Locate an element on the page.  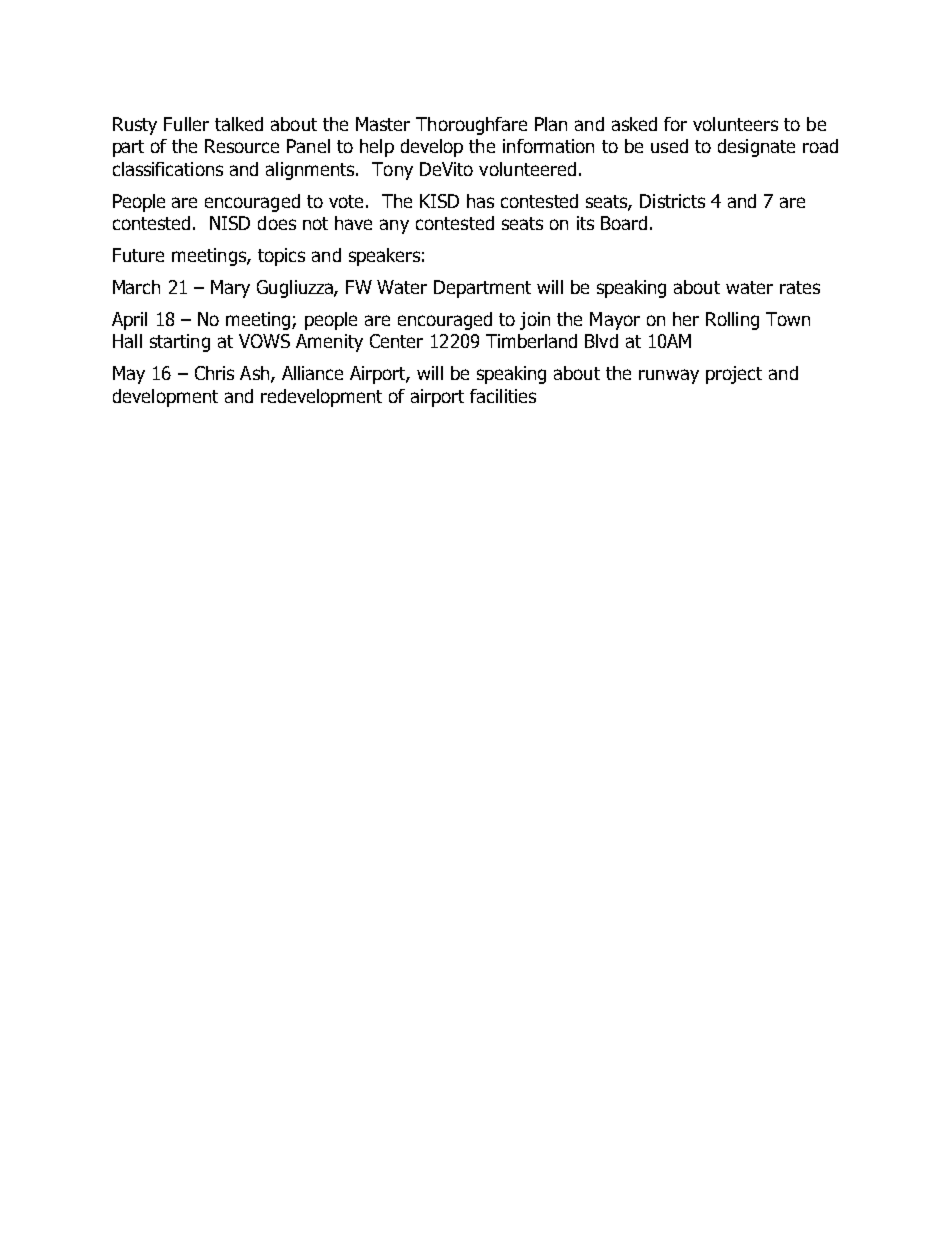
facilities is located at coordinates (503, 396).
